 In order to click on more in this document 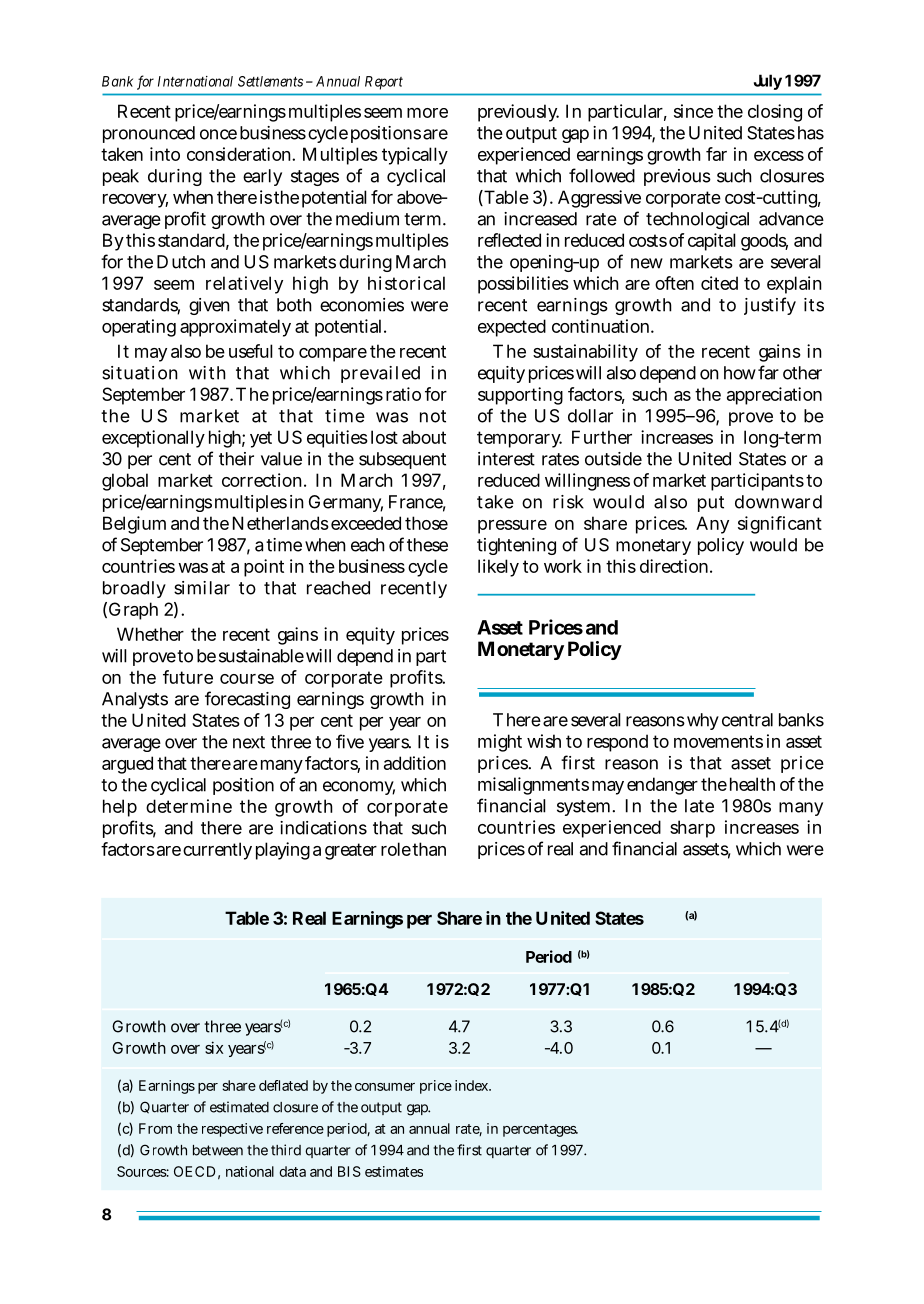, I will do `click(427, 113)`.
